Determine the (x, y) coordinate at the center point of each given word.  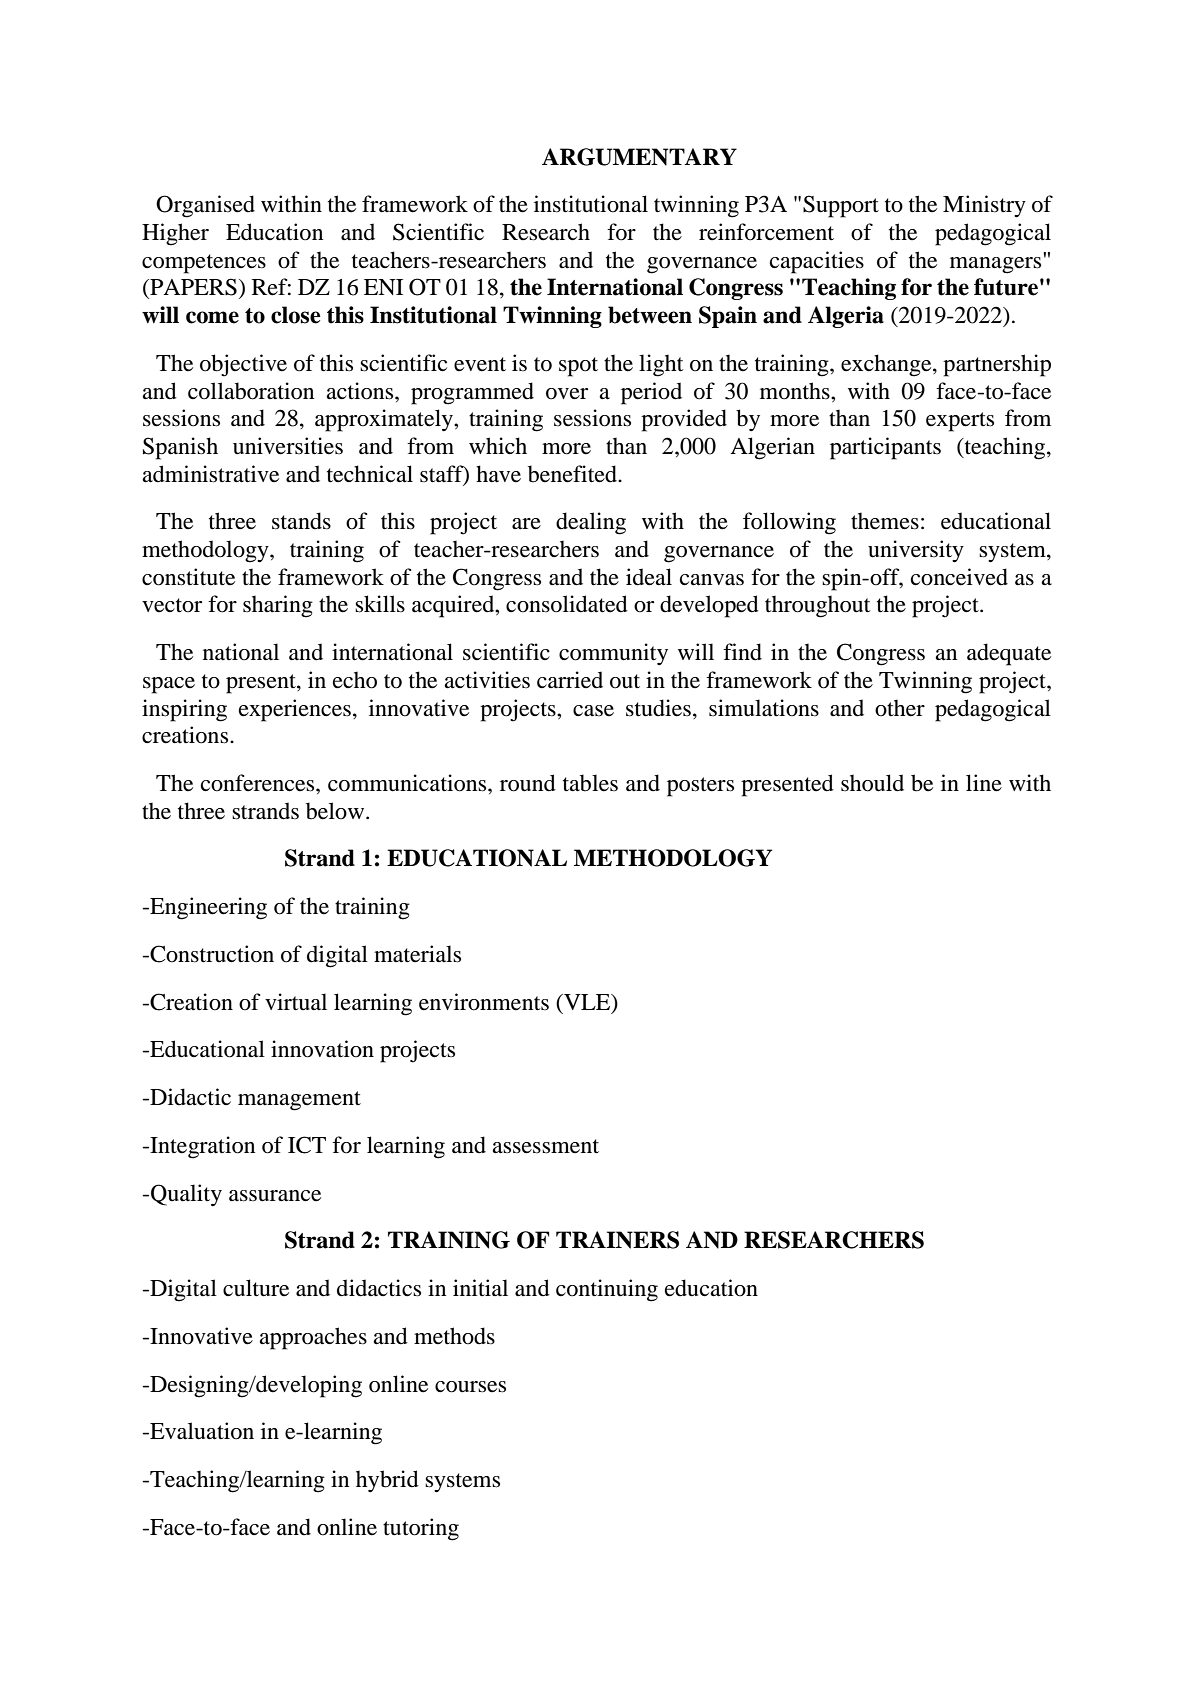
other (900, 708)
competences (204, 264)
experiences (295, 710)
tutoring (421, 1529)
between (650, 315)
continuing (607, 1290)
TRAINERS (617, 1240)
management (299, 1101)
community (613, 654)
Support (841, 206)
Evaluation (201, 1431)
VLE (587, 1002)
